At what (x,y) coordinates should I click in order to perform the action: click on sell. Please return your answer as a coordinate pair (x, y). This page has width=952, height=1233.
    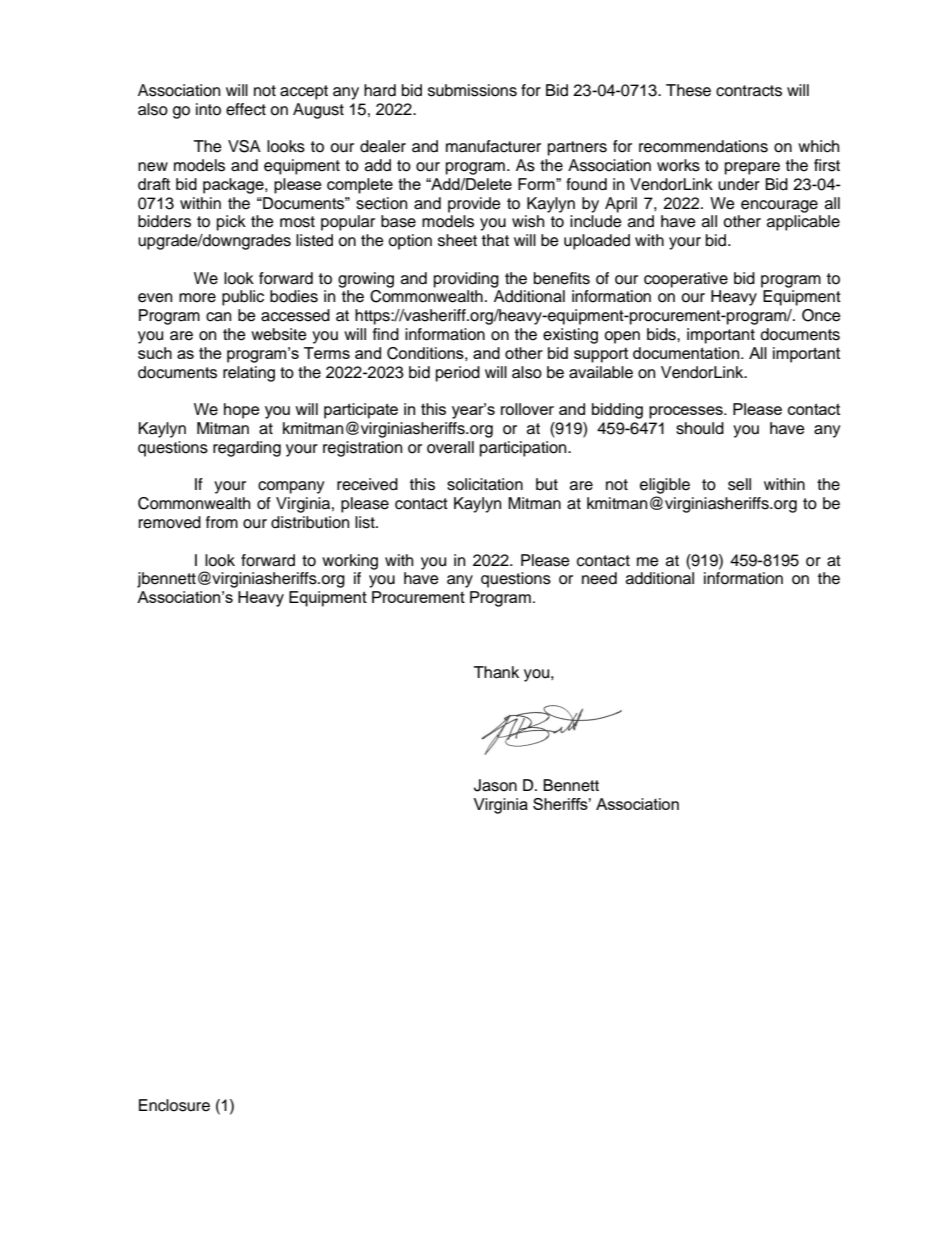
    Looking at the image, I should click on (739, 484).
